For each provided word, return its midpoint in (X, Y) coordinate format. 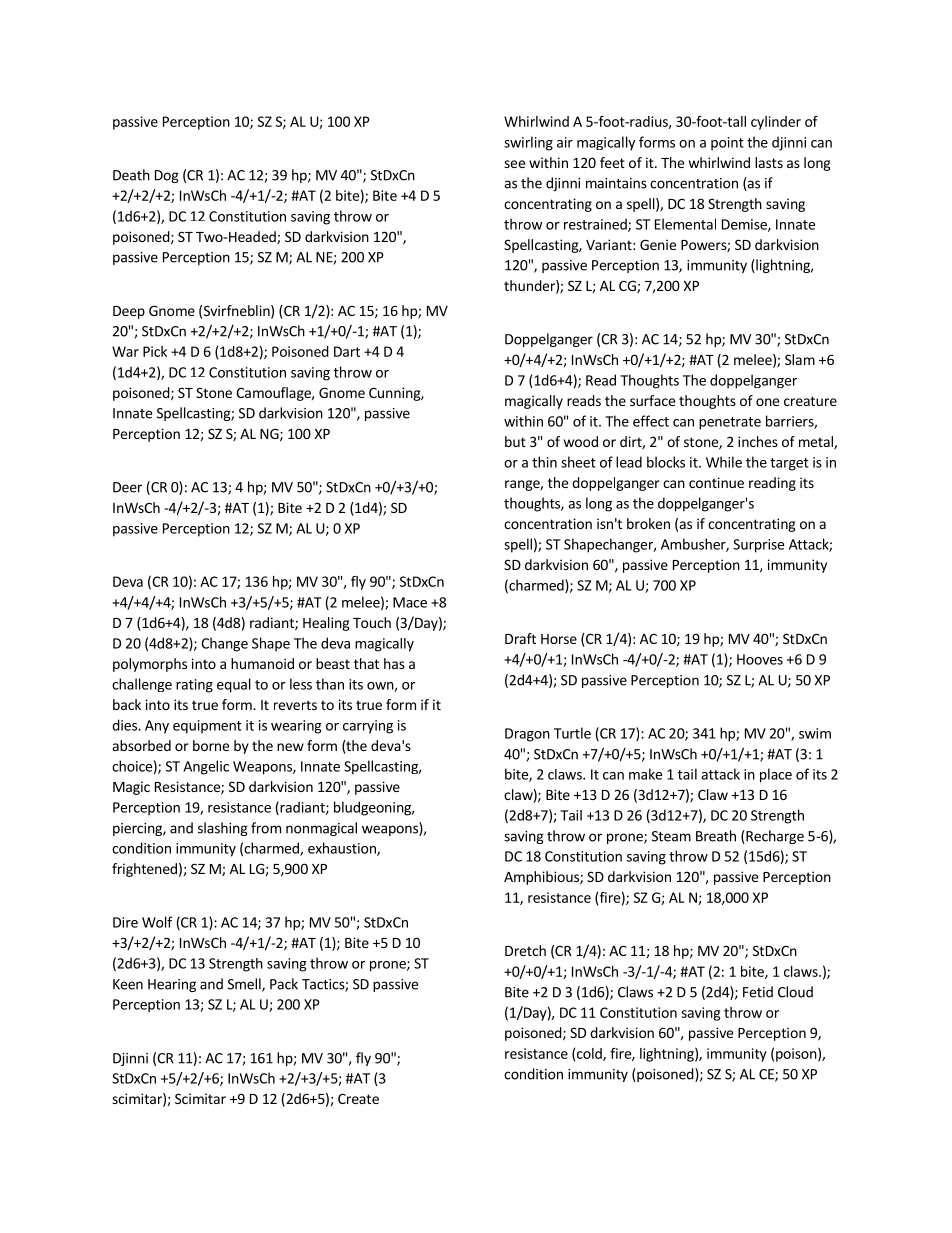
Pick (155, 351)
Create (358, 1098)
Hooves (760, 659)
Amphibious (542, 878)
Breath (716, 836)
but (515, 441)
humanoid (262, 663)
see (514, 164)
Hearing (172, 985)
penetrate (730, 423)
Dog (167, 176)
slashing (223, 829)
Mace (410, 602)
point (727, 144)
